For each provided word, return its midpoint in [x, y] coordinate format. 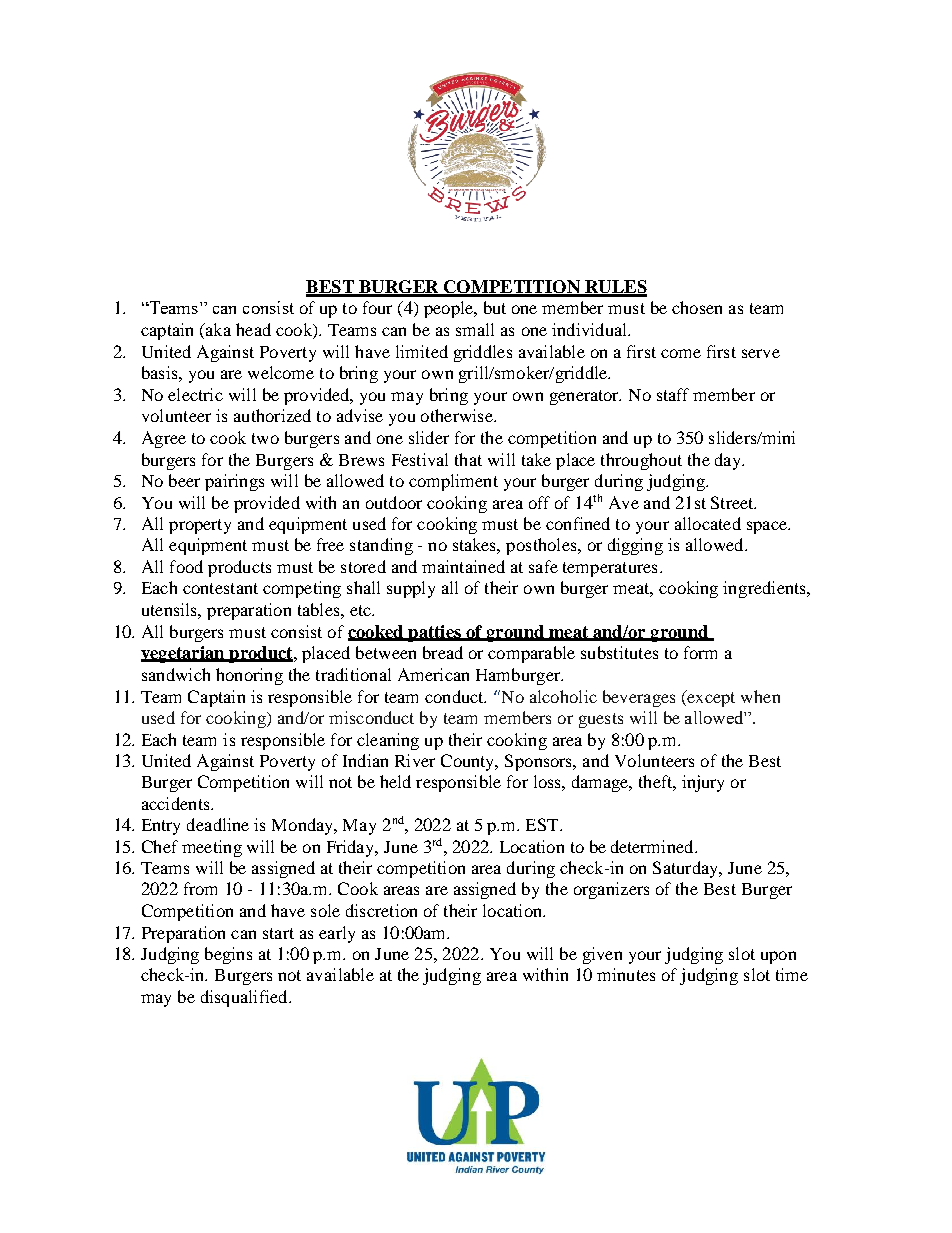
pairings [234, 482]
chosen [697, 307]
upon [778, 957]
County [469, 762]
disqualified [245, 998]
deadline [218, 824]
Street [733, 502]
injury [703, 783]
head [253, 329]
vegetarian [184, 654]
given [602, 955]
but [495, 307]
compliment [453, 482]
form [700, 652]
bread [443, 652]
